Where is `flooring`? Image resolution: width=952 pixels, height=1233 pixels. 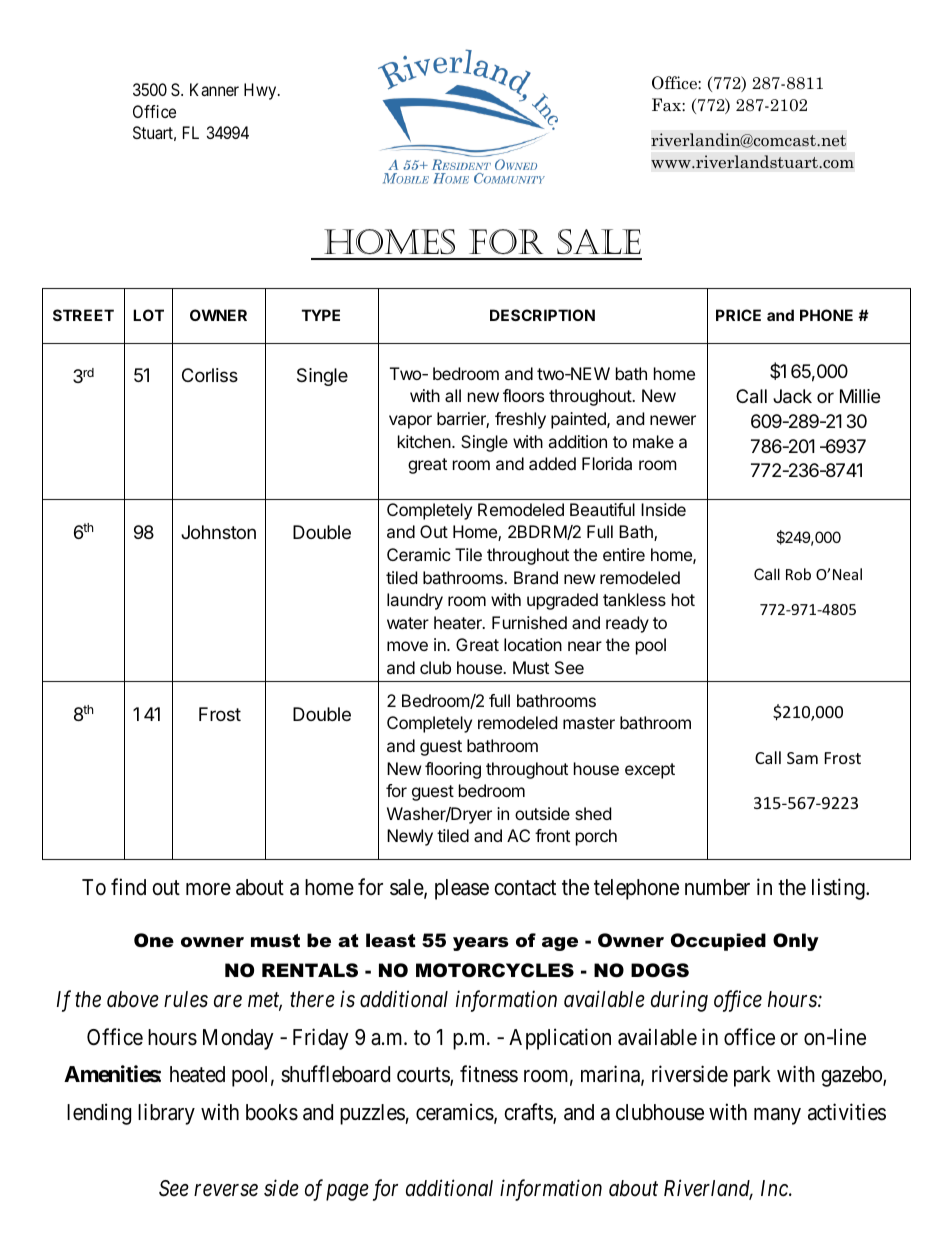 flooring is located at coordinates (453, 770).
